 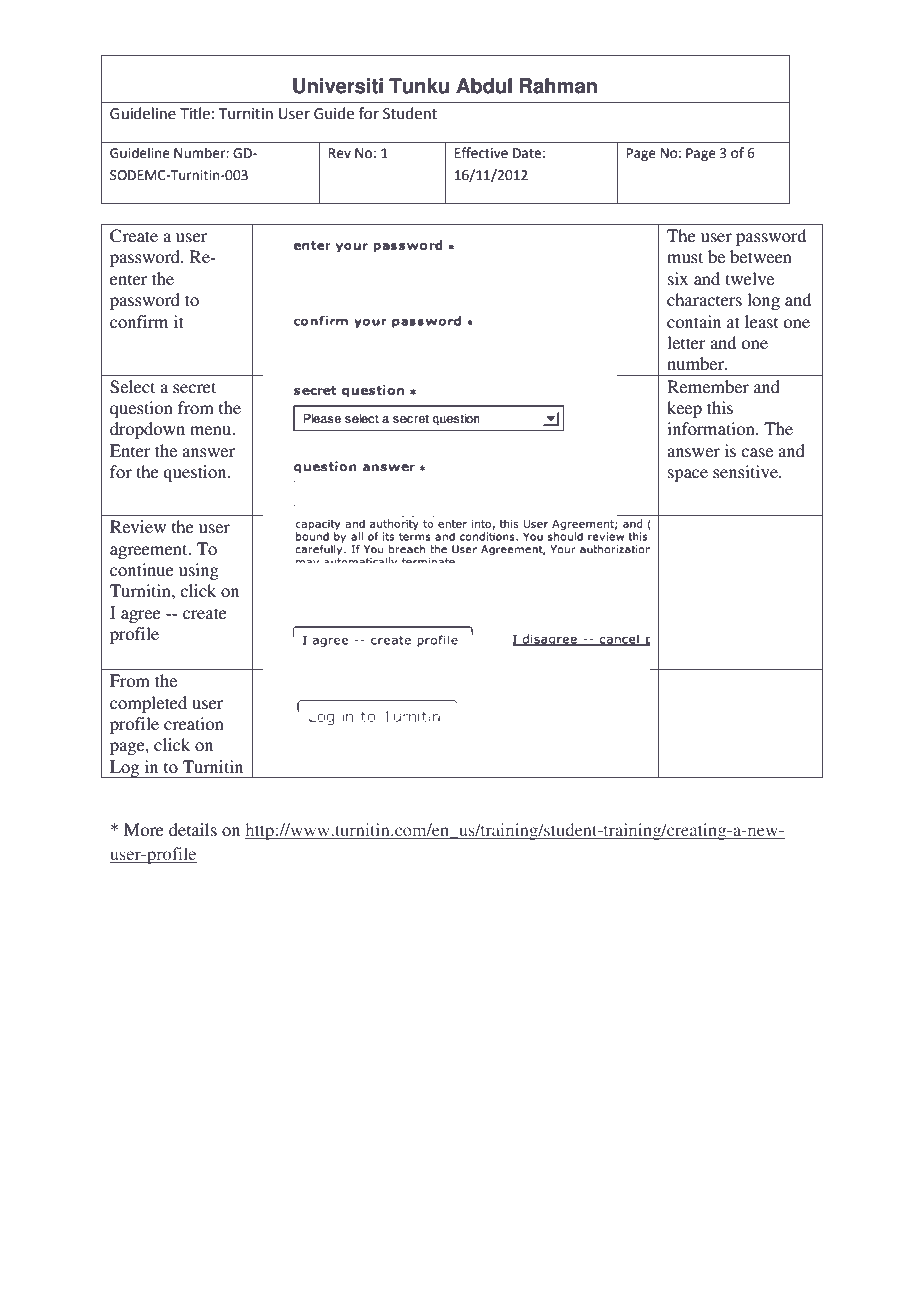 What do you see at coordinates (139, 321) in the image?
I see `confirm` at bounding box center [139, 321].
